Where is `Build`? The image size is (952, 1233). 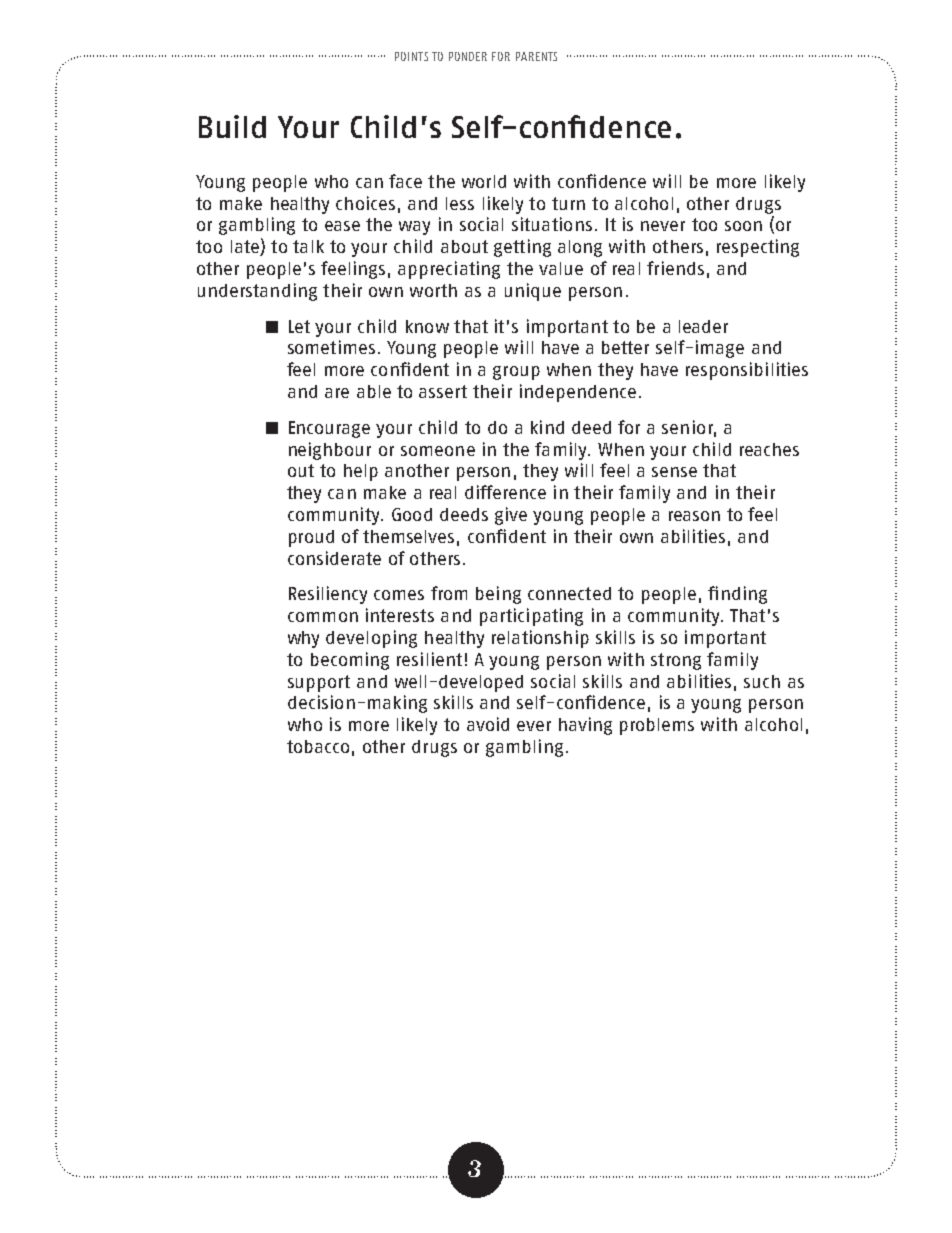 Build is located at coordinates (232, 126).
